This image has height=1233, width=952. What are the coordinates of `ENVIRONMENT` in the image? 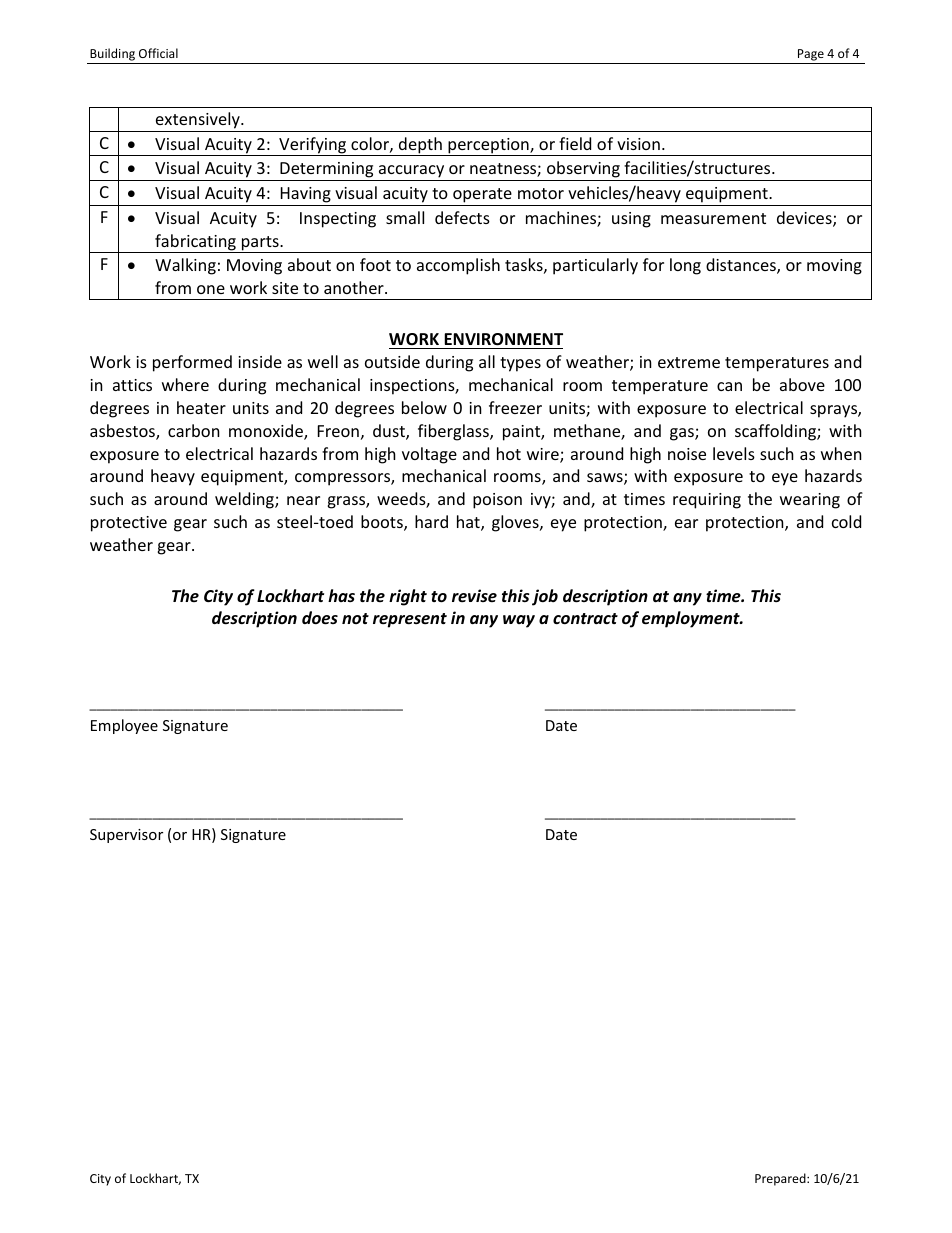 It's located at (503, 339).
